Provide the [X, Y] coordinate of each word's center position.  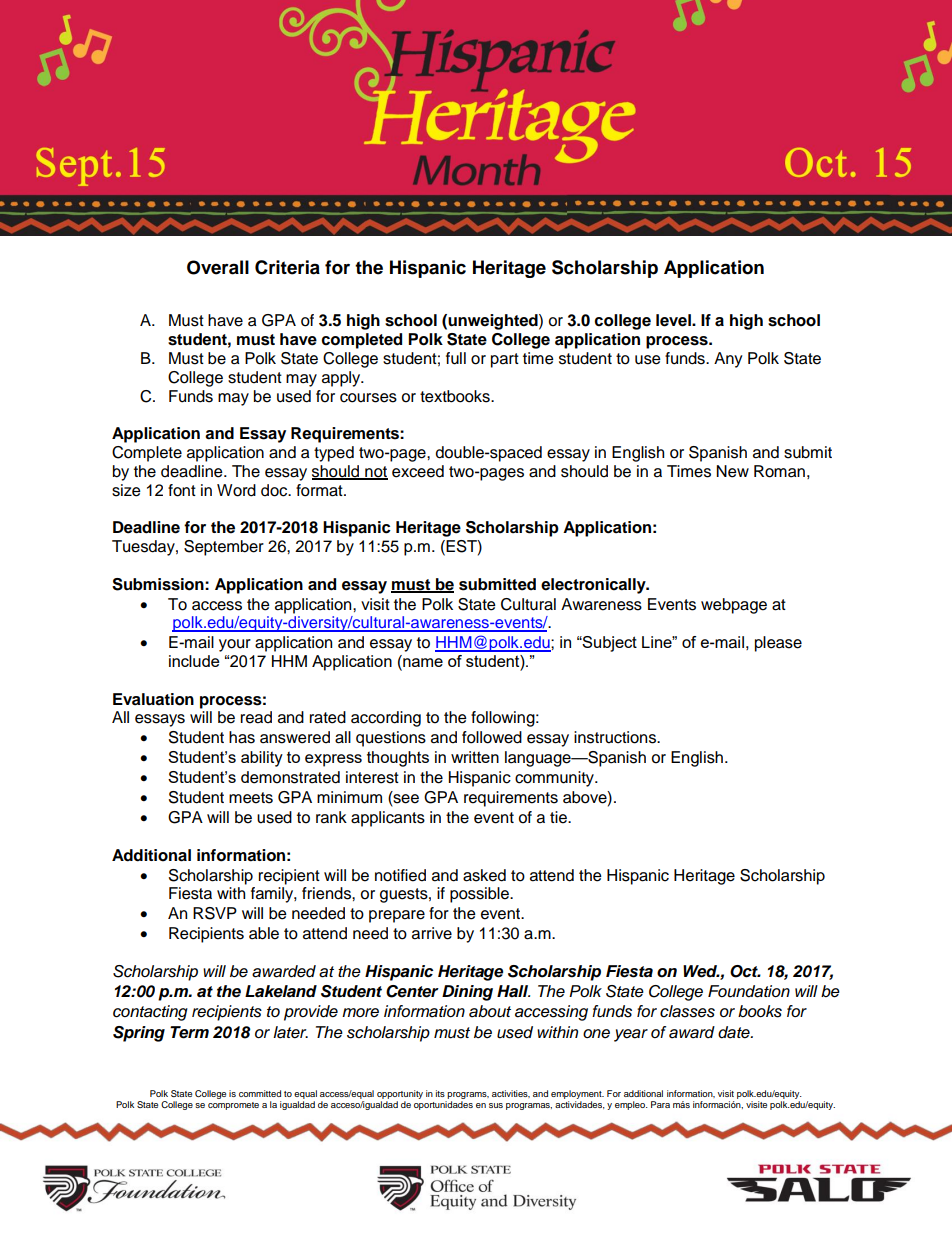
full [456, 358]
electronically [594, 586]
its [440, 1093]
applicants [388, 819]
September [224, 548]
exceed [418, 471]
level [674, 320]
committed [260, 1093]
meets [251, 798]
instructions [616, 737]
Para [660, 1104]
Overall [218, 267]
